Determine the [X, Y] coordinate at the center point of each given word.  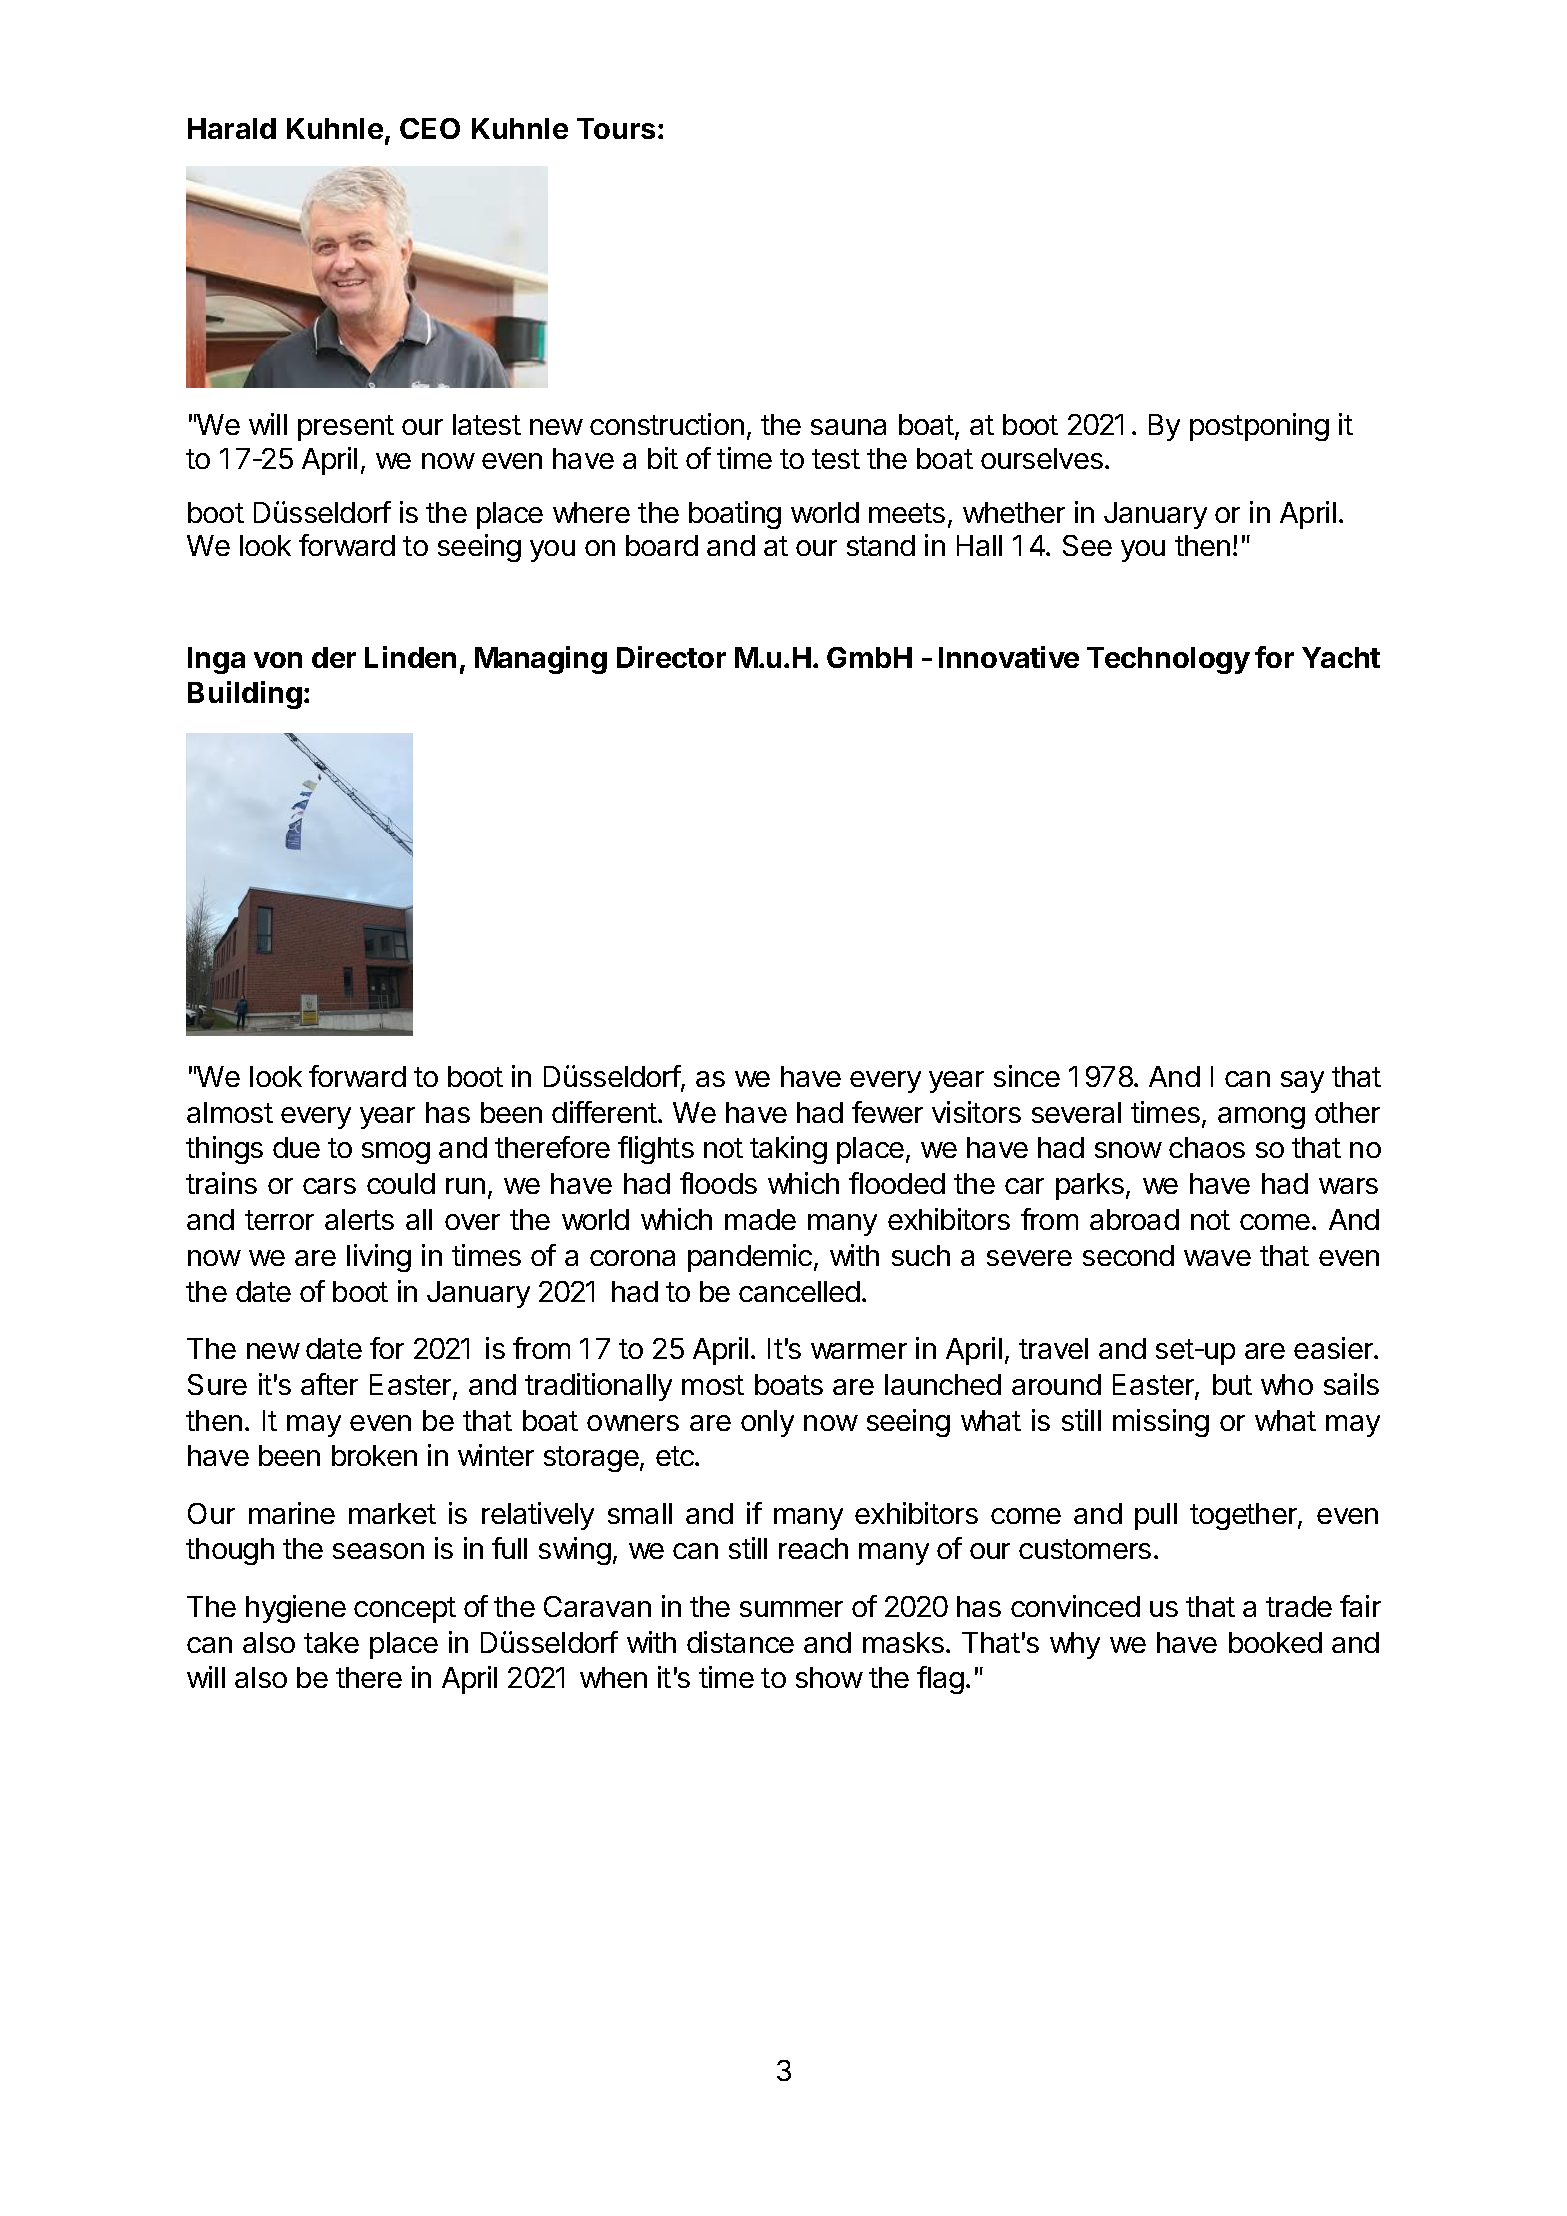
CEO [430, 128]
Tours [616, 128]
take [331, 1642]
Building [245, 695]
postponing [1259, 427]
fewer [887, 1112]
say [1302, 1082]
